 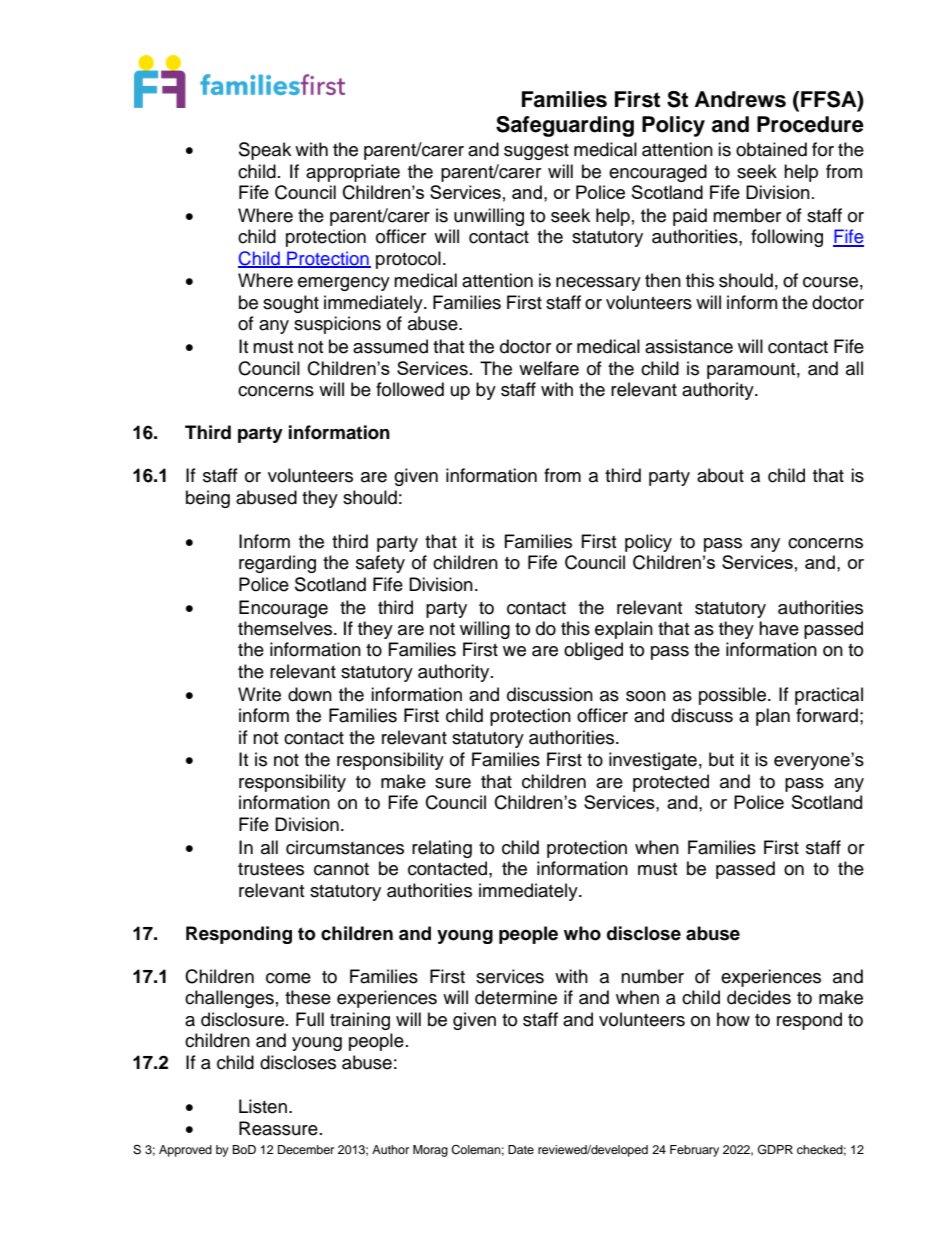 I want to click on obliged, so click(x=593, y=651).
